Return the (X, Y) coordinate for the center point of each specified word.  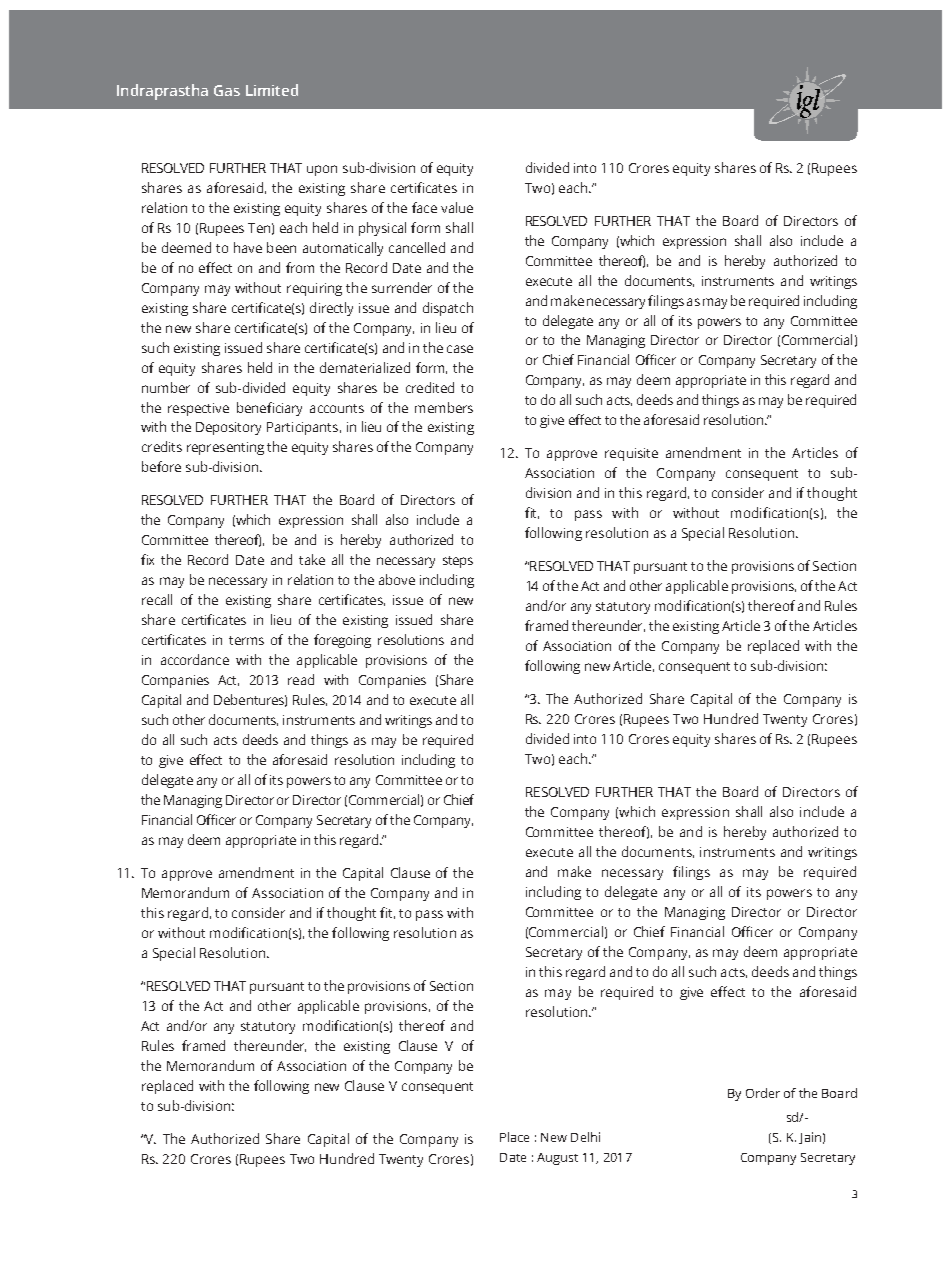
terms (246, 640)
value (457, 207)
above (397, 579)
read (301, 679)
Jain (810, 1138)
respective (198, 409)
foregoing (342, 641)
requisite (631, 454)
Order (763, 1093)
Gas (227, 90)
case (460, 349)
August (557, 1159)
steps (458, 562)
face (424, 207)
